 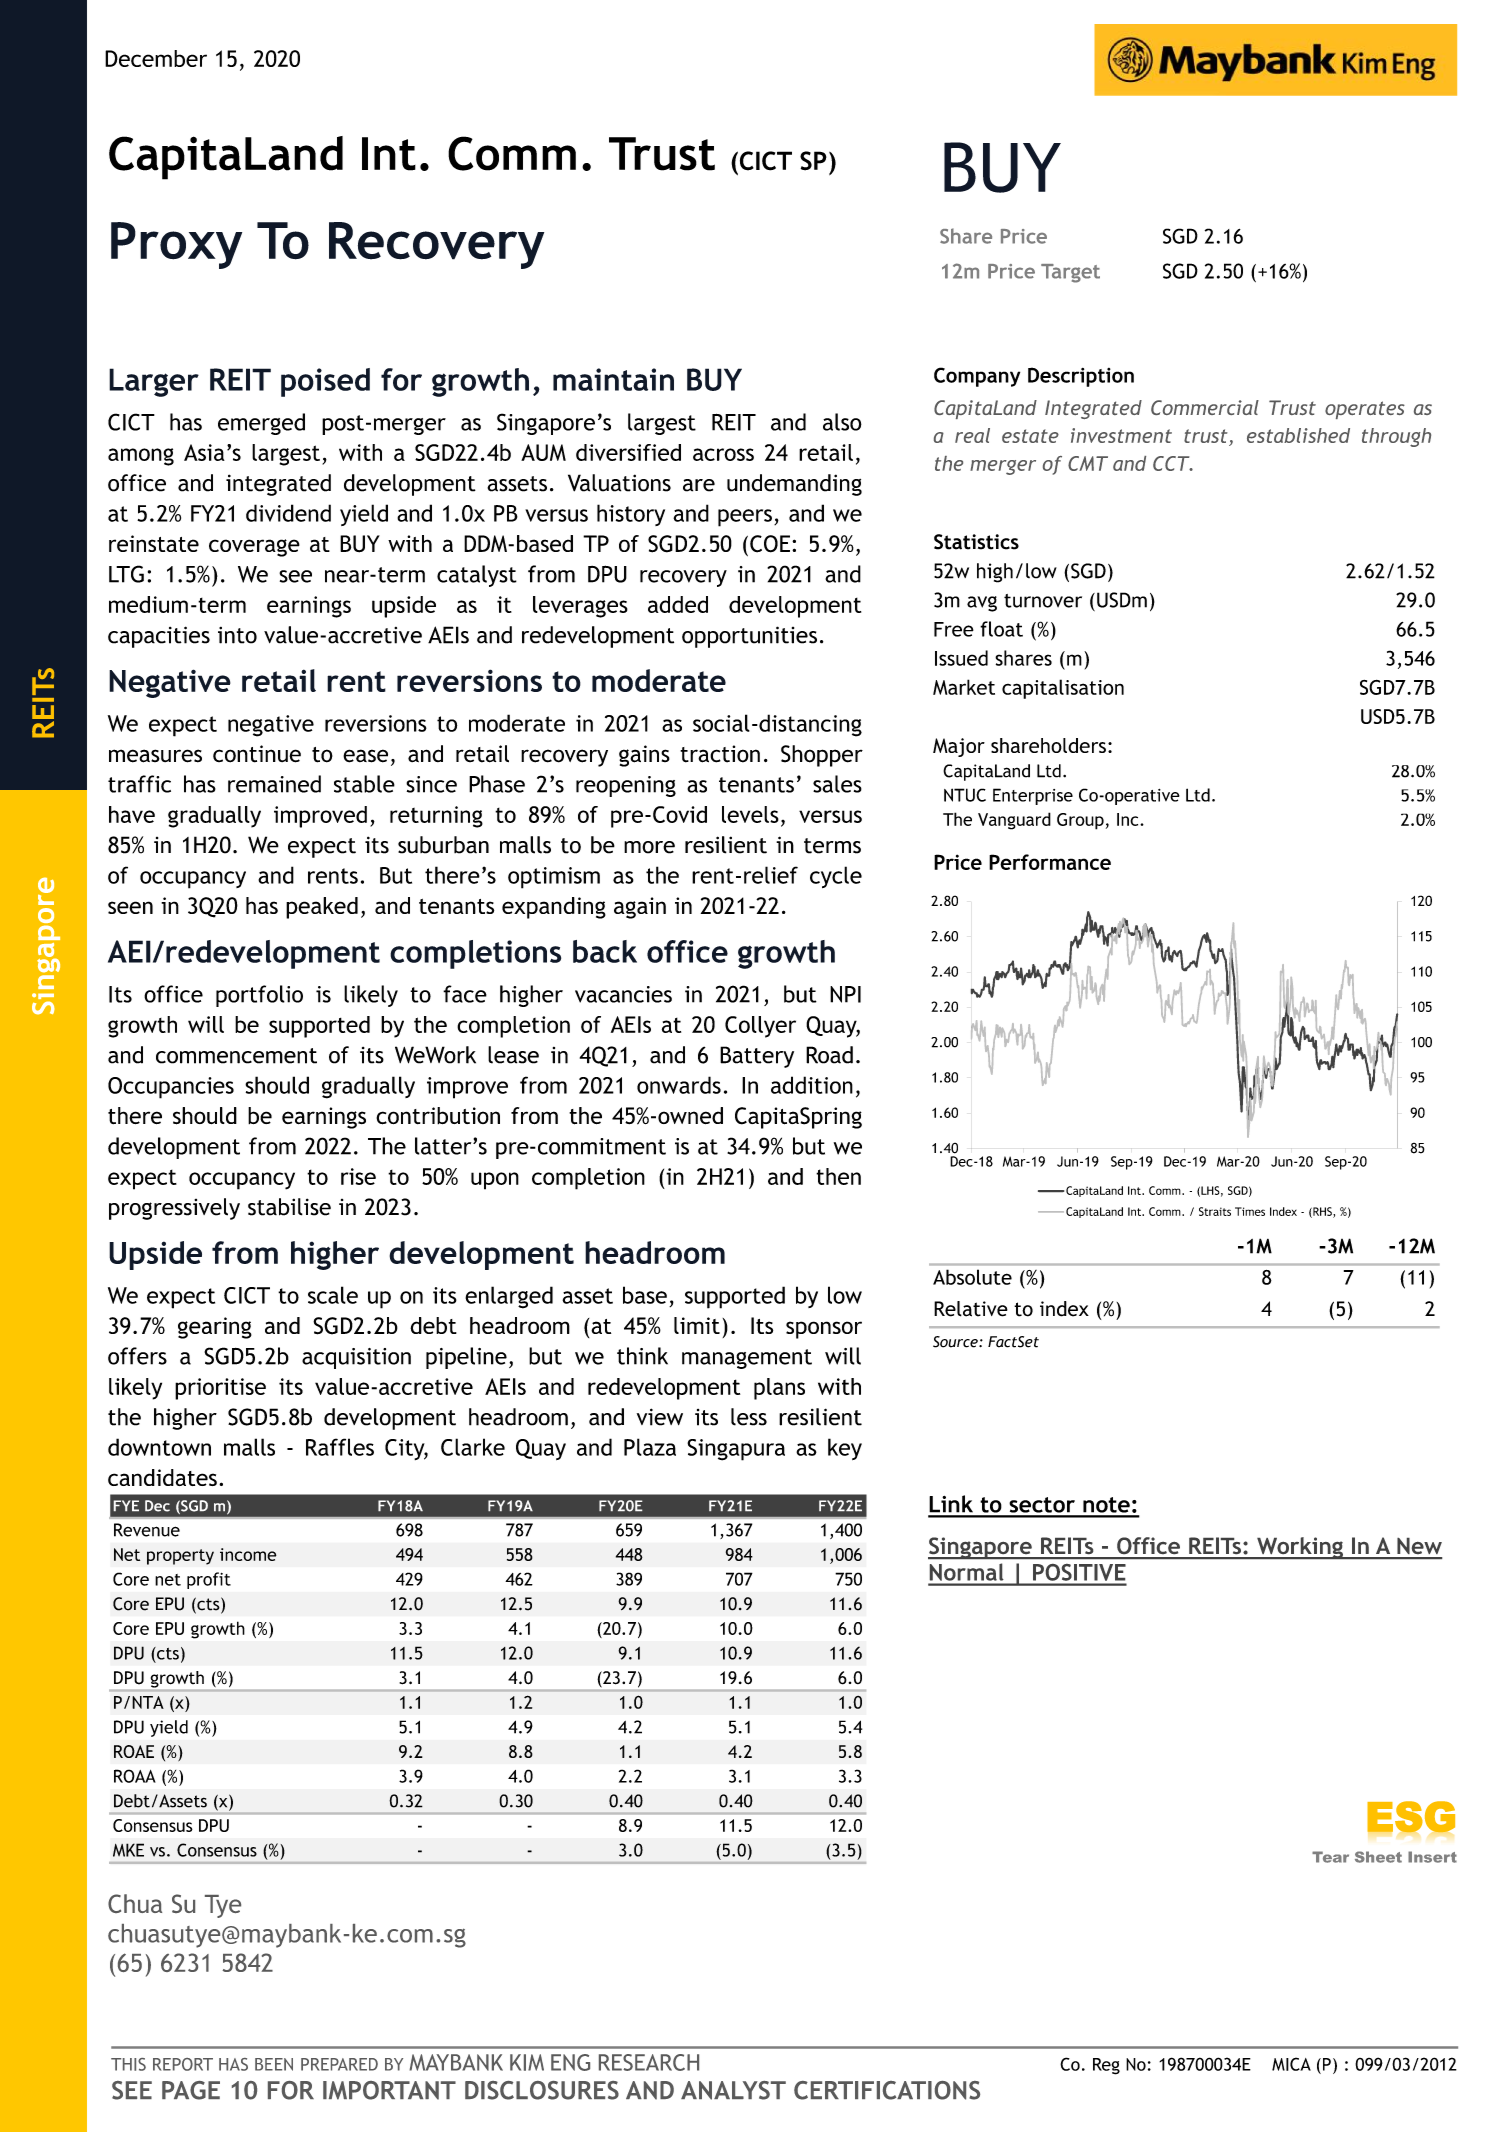 I want to click on peaked, so click(x=322, y=908).
